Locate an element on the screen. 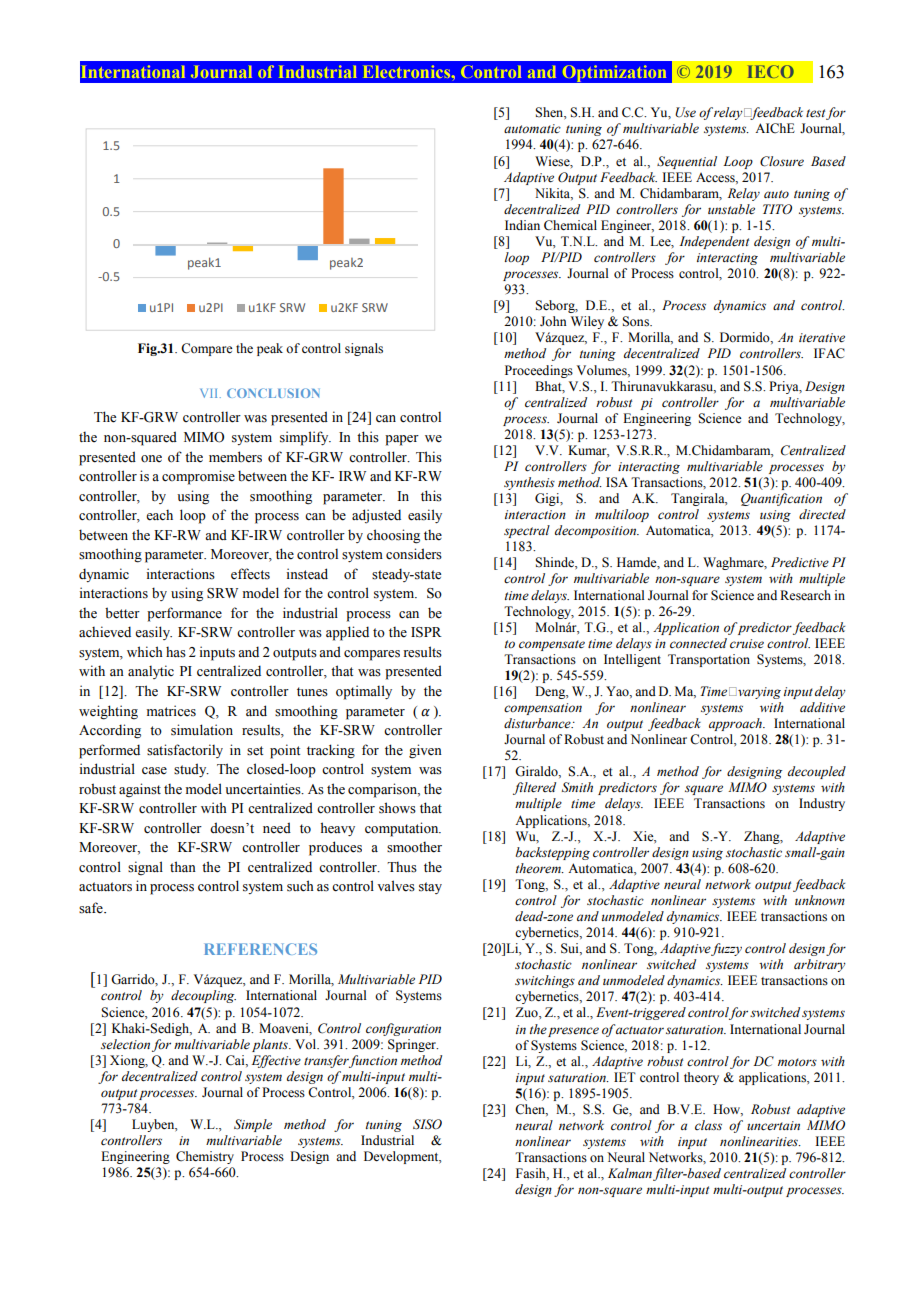 This screenshot has width=924, height=1308. stay is located at coordinates (430, 888).
